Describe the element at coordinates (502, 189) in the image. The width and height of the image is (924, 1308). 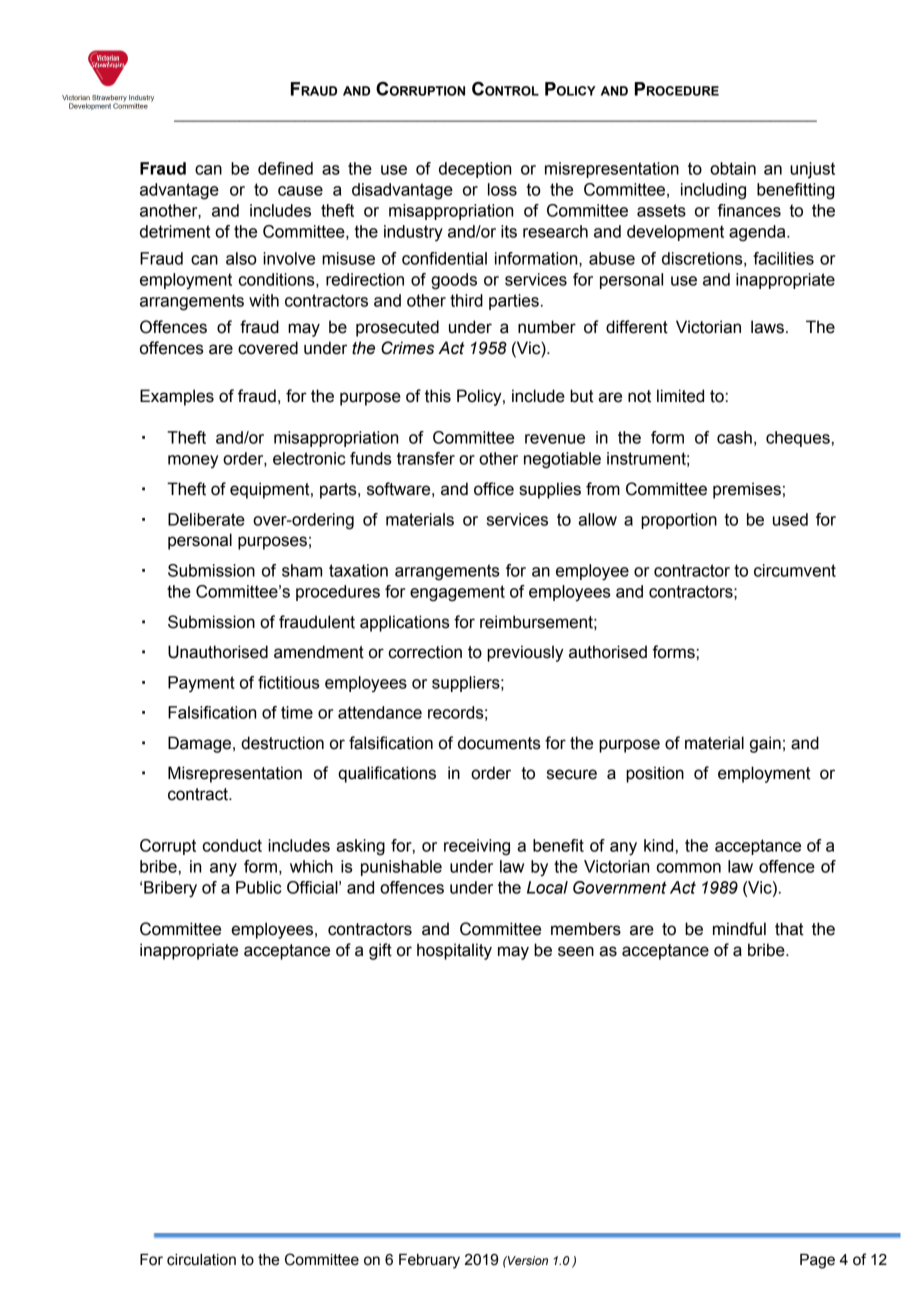
I see `loss` at that location.
